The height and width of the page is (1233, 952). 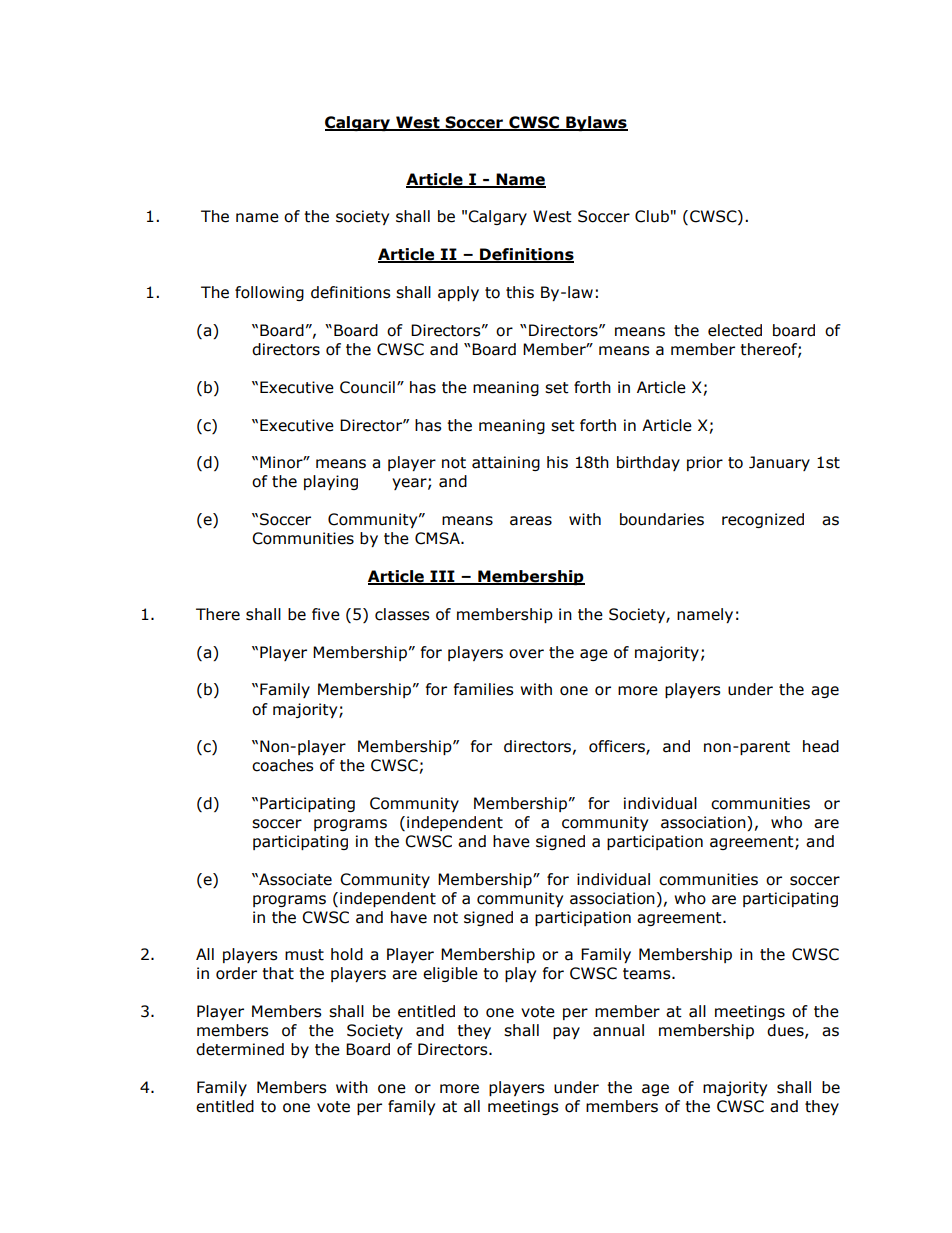 I want to click on Bylaws, so click(x=596, y=123).
